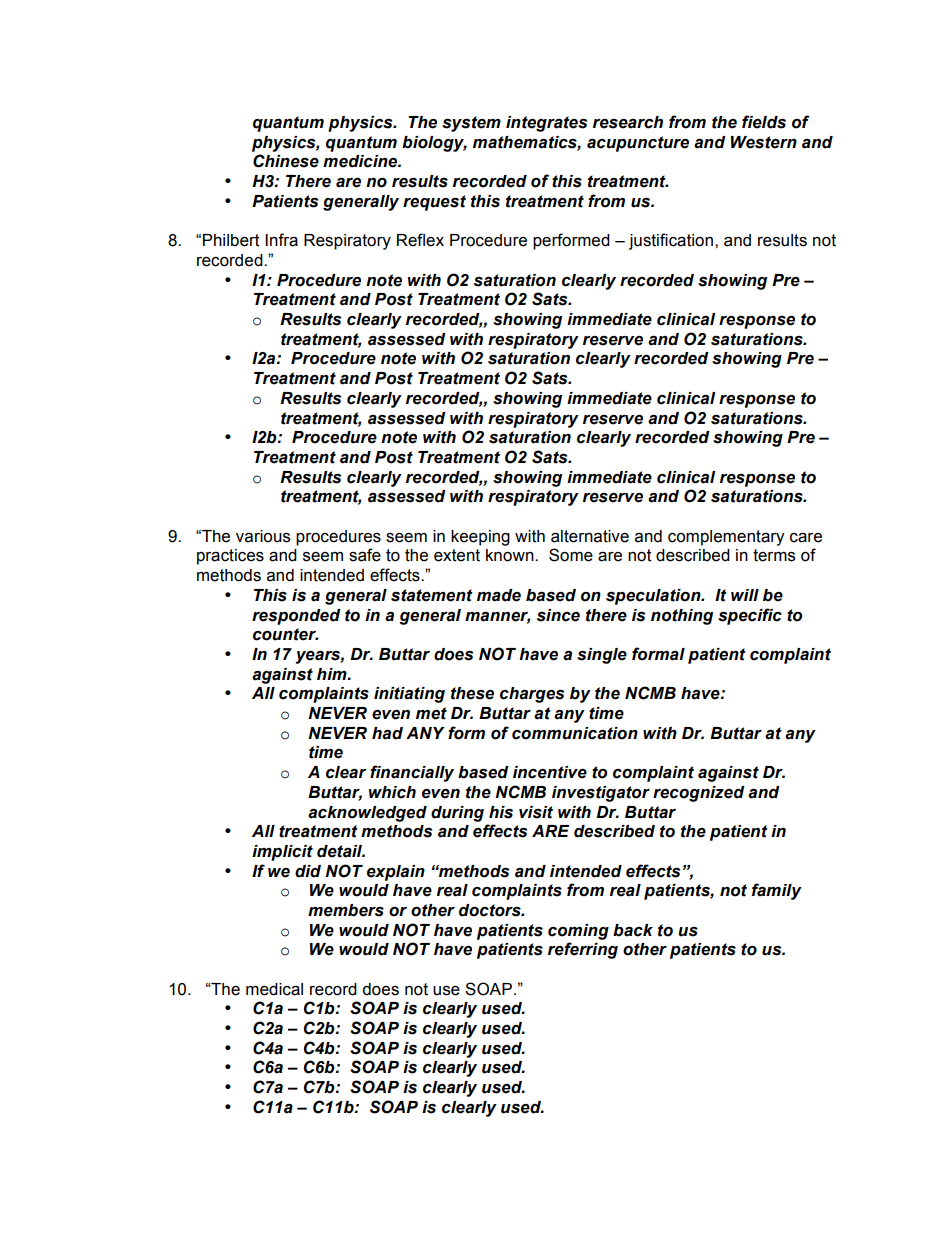 Image resolution: width=952 pixels, height=1233 pixels. I want to click on recognized, so click(699, 794).
